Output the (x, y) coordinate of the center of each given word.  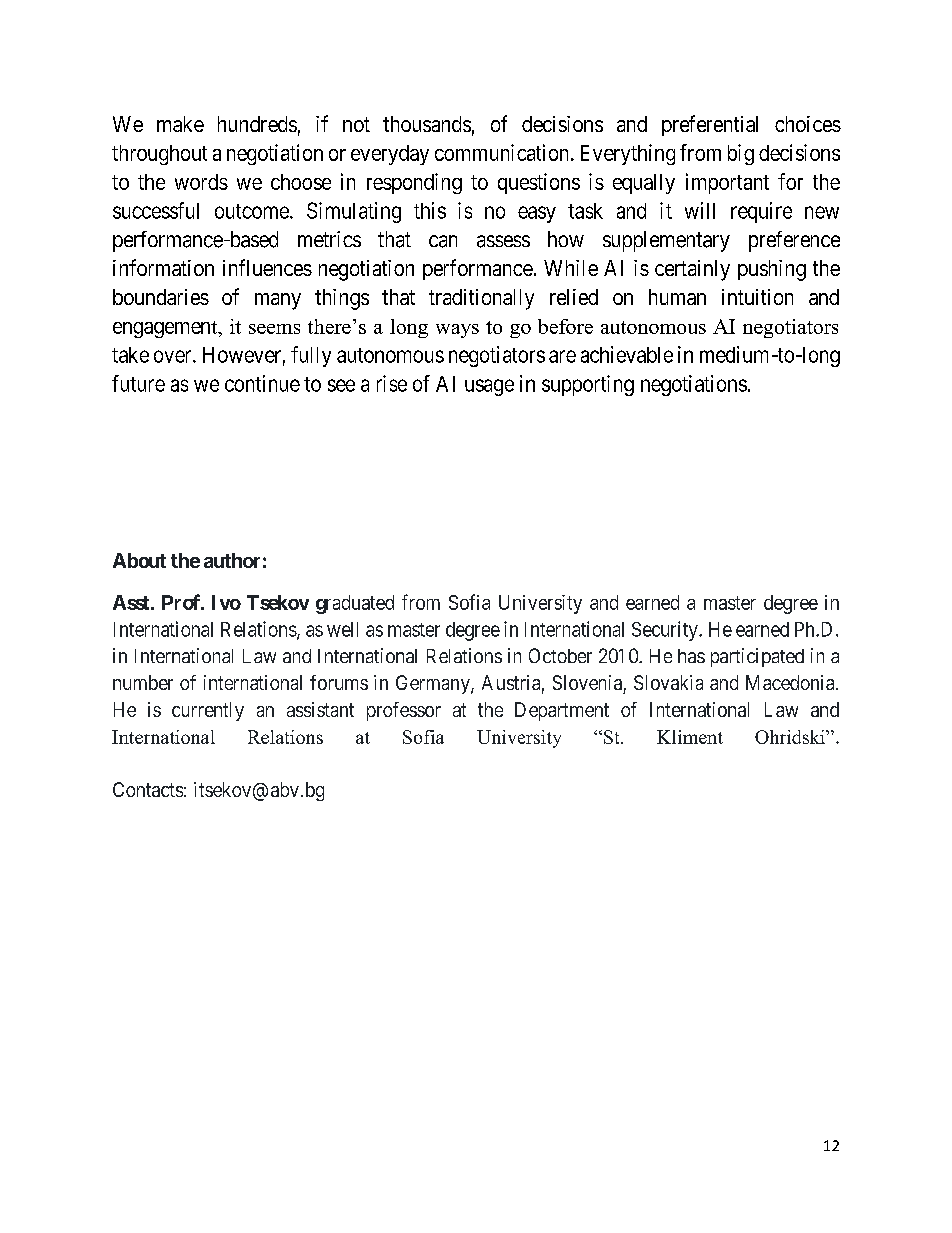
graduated (355, 604)
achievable (627, 354)
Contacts (148, 789)
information (163, 267)
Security (666, 631)
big (741, 154)
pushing (772, 270)
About (139, 560)
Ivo (226, 602)
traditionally (481, 299)
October (560, 655)
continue (262, 383)
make (180, 124)
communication (503, 152)
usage (489, 387)
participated (757, 657)
